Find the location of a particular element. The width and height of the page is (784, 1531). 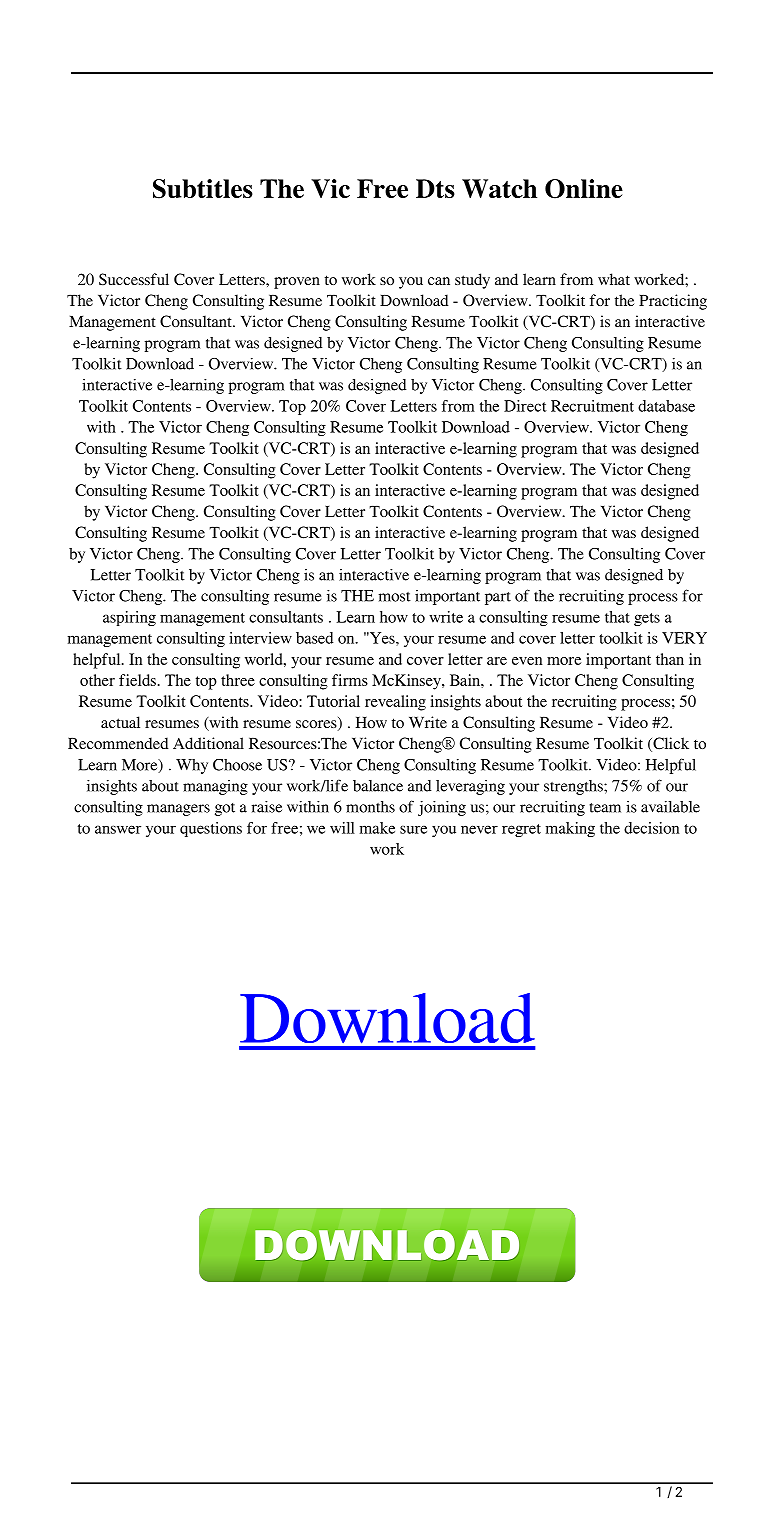

months is located at coordinates (370, 807).
